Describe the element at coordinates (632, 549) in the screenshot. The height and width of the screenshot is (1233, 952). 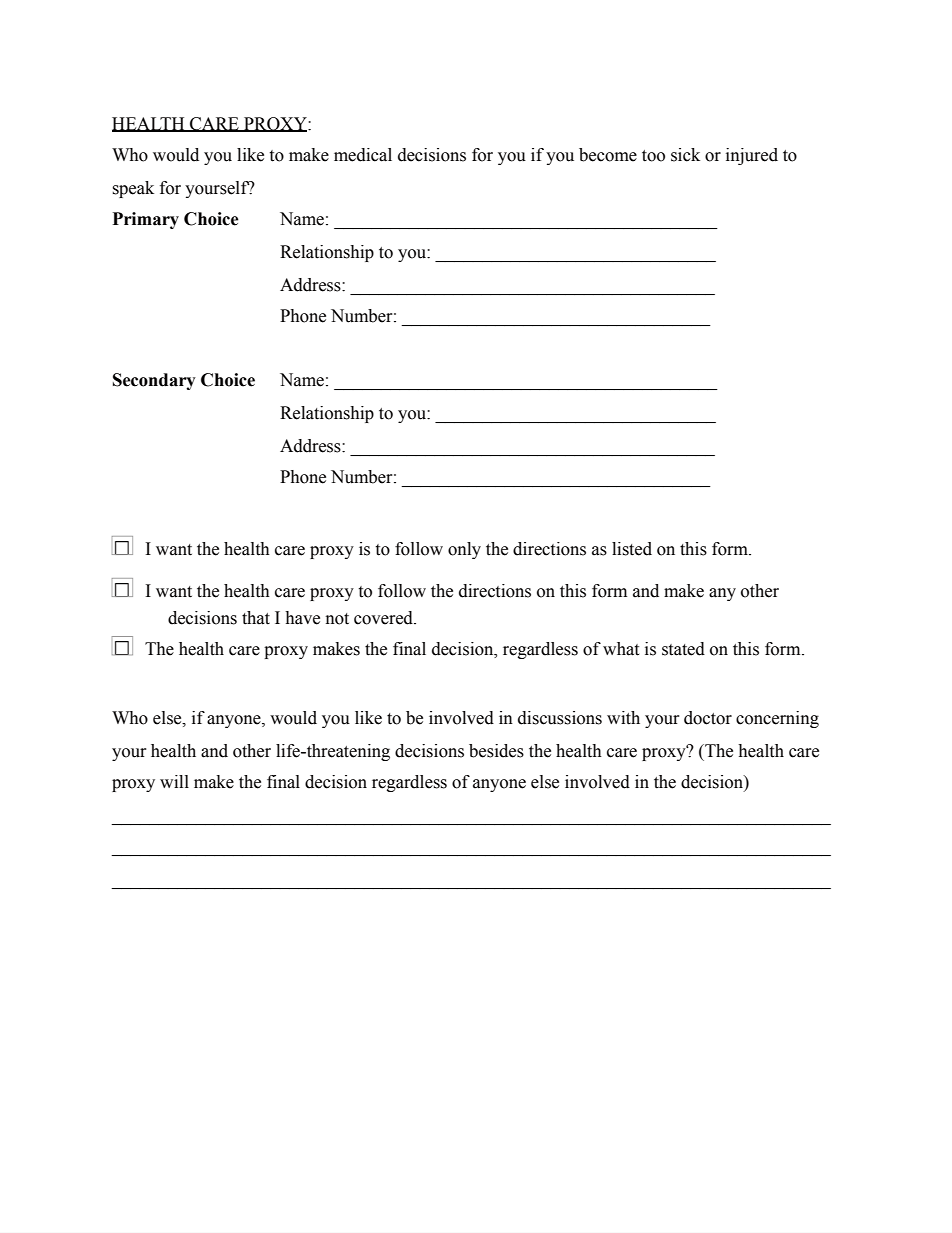
I see `listed` at that location.
